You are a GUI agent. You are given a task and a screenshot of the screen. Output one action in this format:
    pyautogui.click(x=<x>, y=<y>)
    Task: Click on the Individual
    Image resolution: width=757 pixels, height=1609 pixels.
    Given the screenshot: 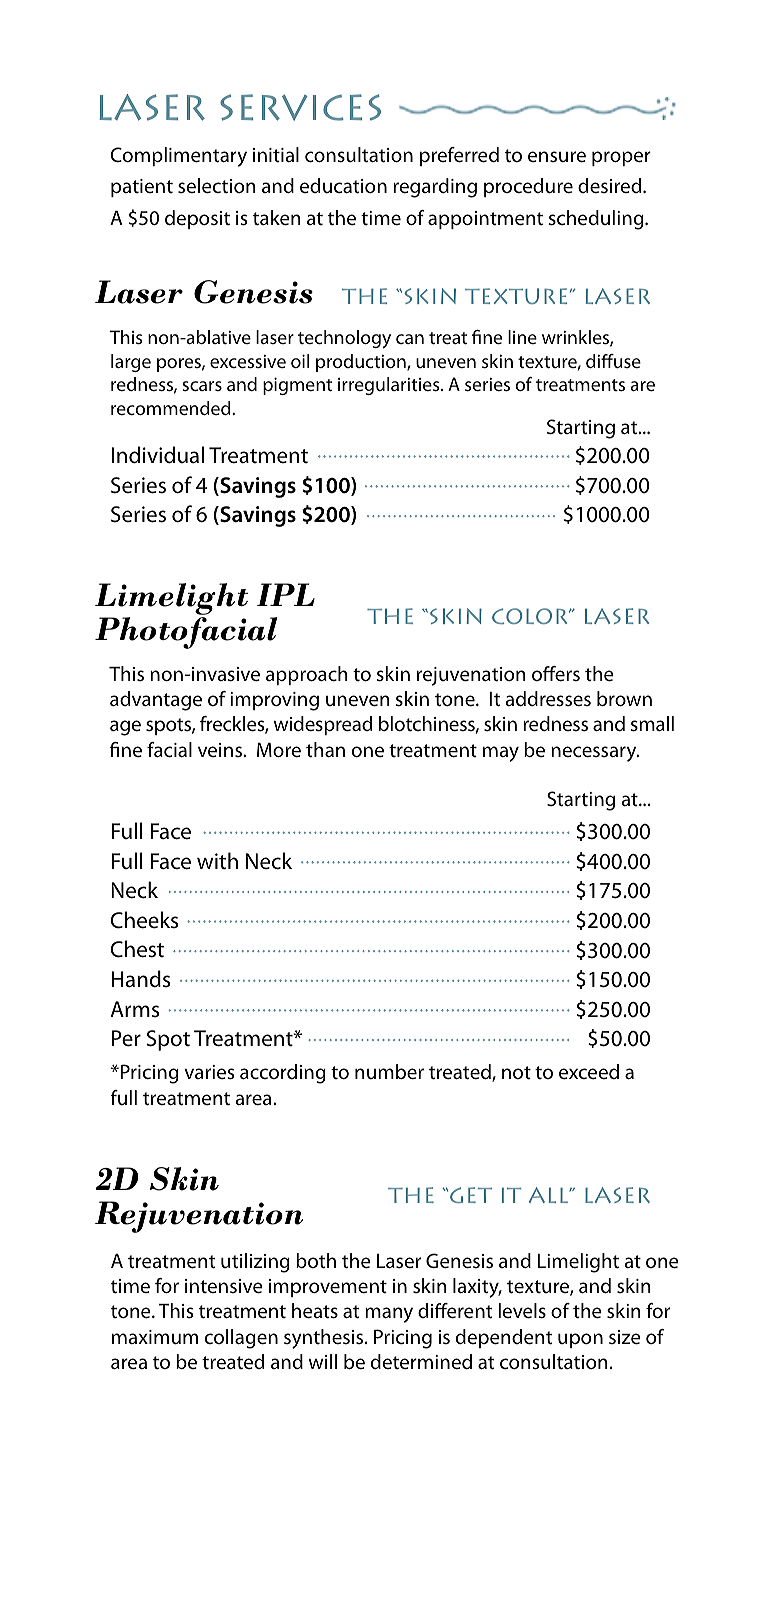 What is the action you would take?
    pyautogui.click(x=157, y=455)
